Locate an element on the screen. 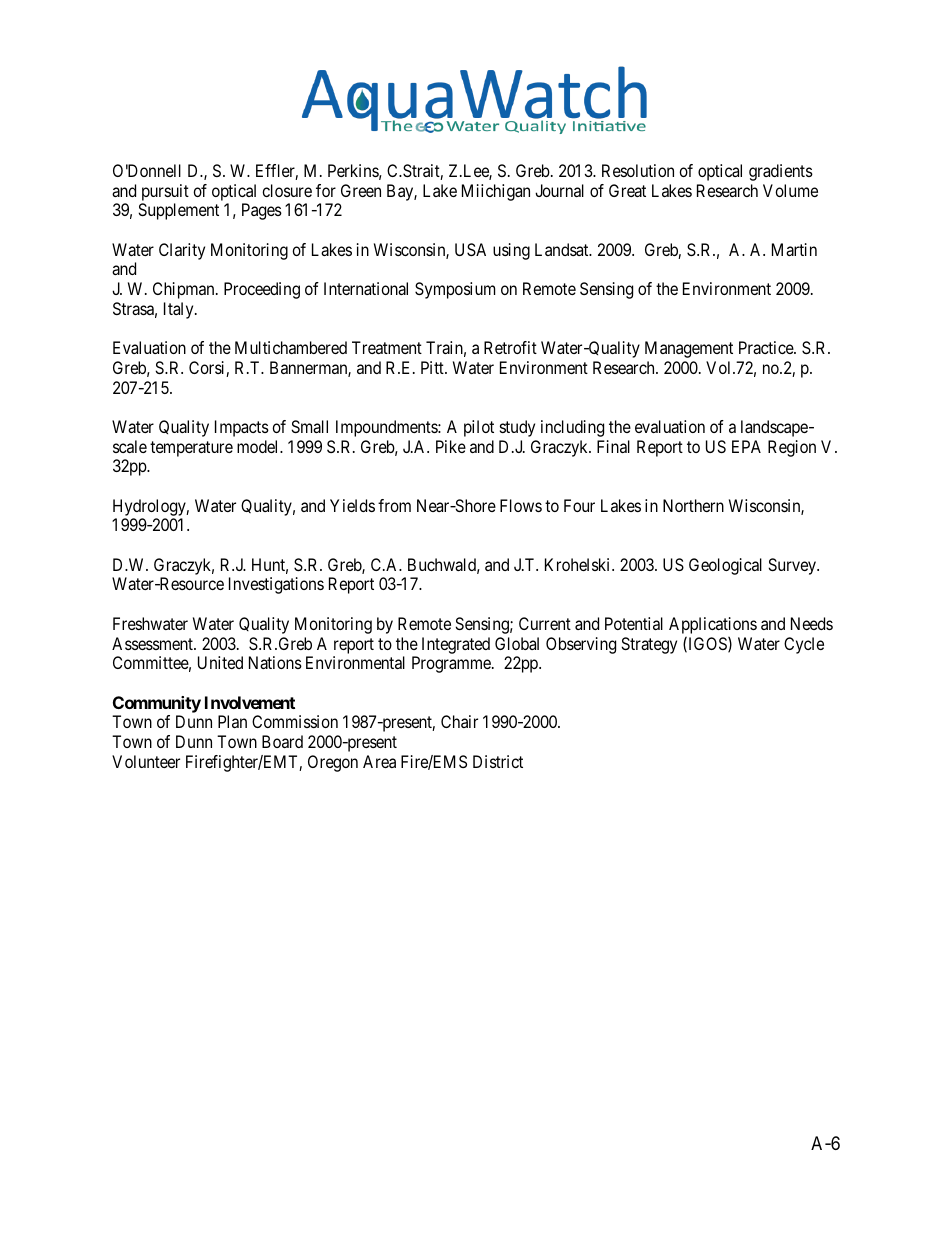 The height and width of the screenshot is (1233, 952). Plan is located at coordinates (232, 721).
